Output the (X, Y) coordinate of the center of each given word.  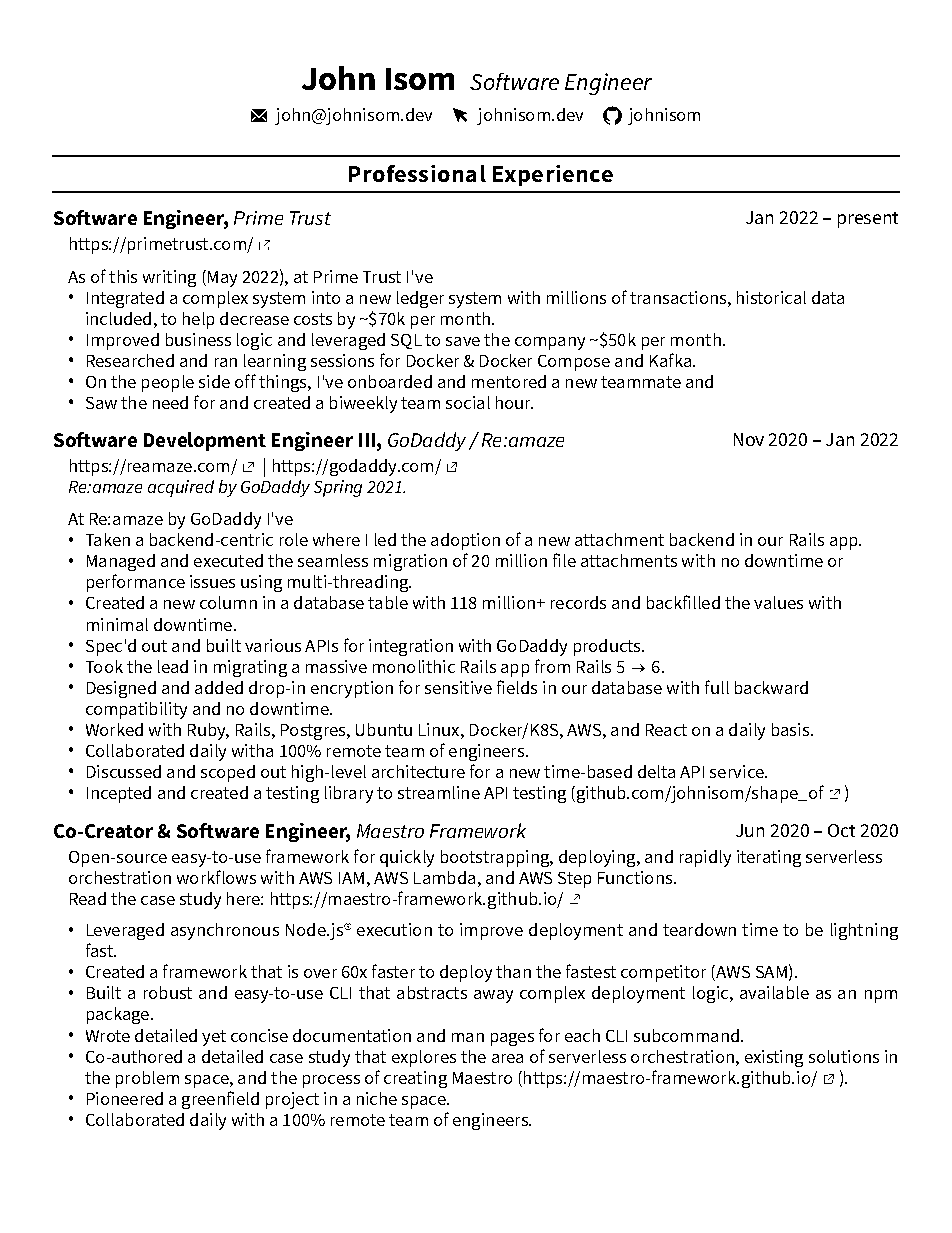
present (868, 220)
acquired (181, 488)
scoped (228, 773)
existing (774, 1058)
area (507, 1058)
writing (169, 278)
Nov (749, 439)
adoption (465, 541)
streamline (439, 792)
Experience (553, 175)
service (738, 771)
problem (147, 1079)
